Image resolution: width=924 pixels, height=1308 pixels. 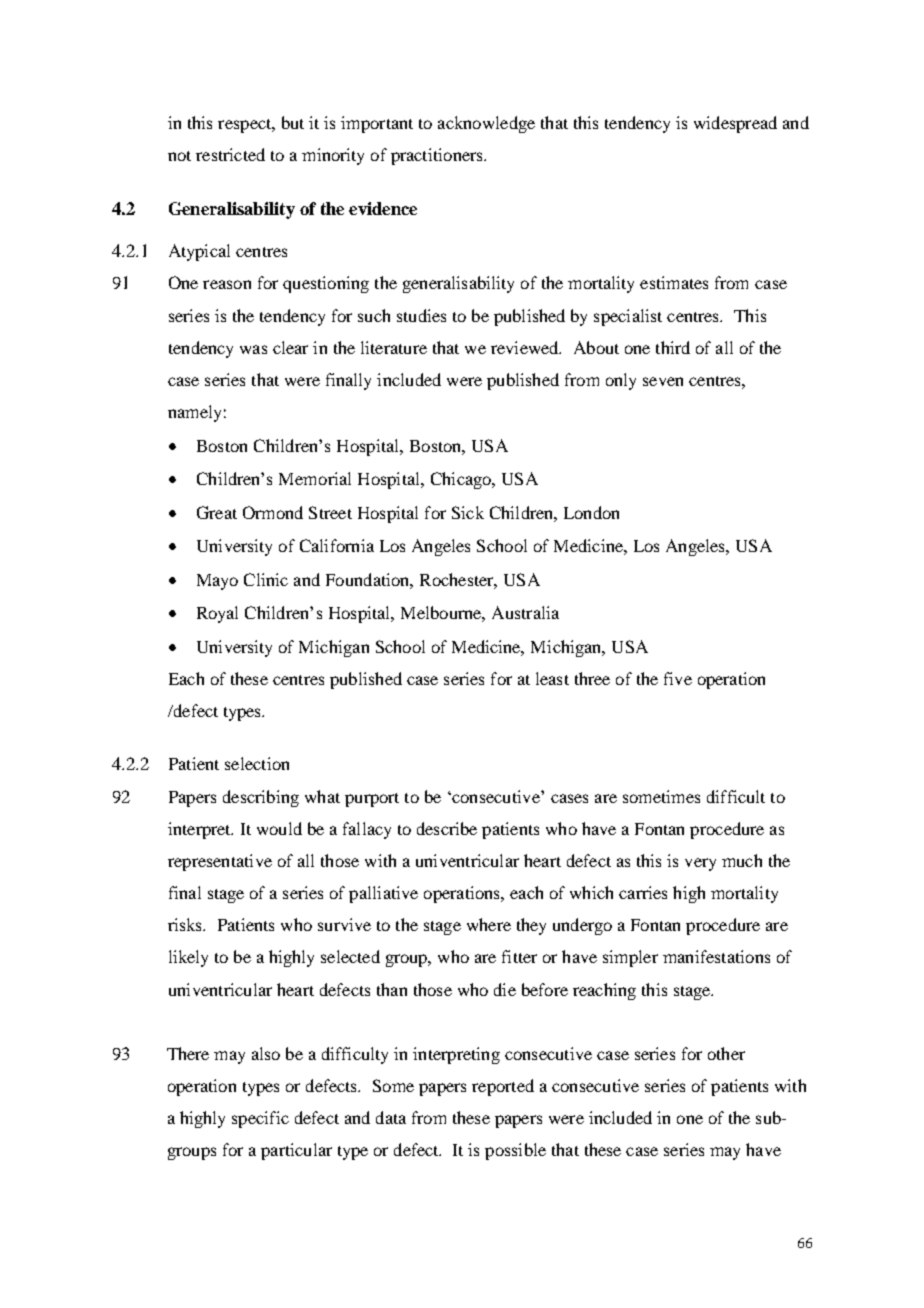 I want to click on describing, so click(x=261, y=798).
